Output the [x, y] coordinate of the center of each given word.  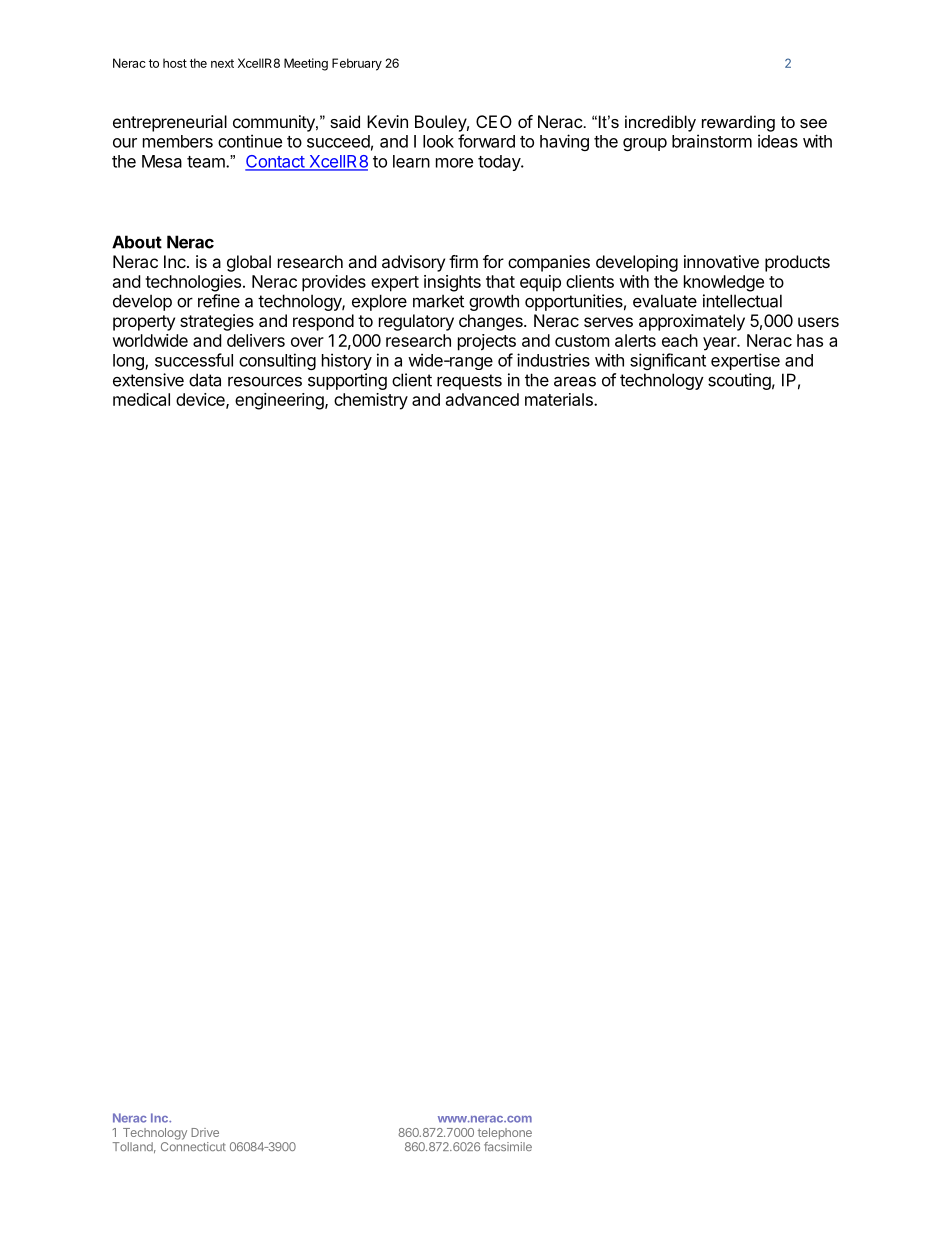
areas [575, 381]
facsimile [508, 1146]
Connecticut [193, 1146]
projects [487, 342]
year [720, 344]
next [222, 63]
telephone [505, 1134]
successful [194, 360]
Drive [205, 1132]
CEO [494, 121]
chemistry [371, 401]
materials [560, 399]
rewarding [738, 123]
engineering [280, 401]
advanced [482, 399]
